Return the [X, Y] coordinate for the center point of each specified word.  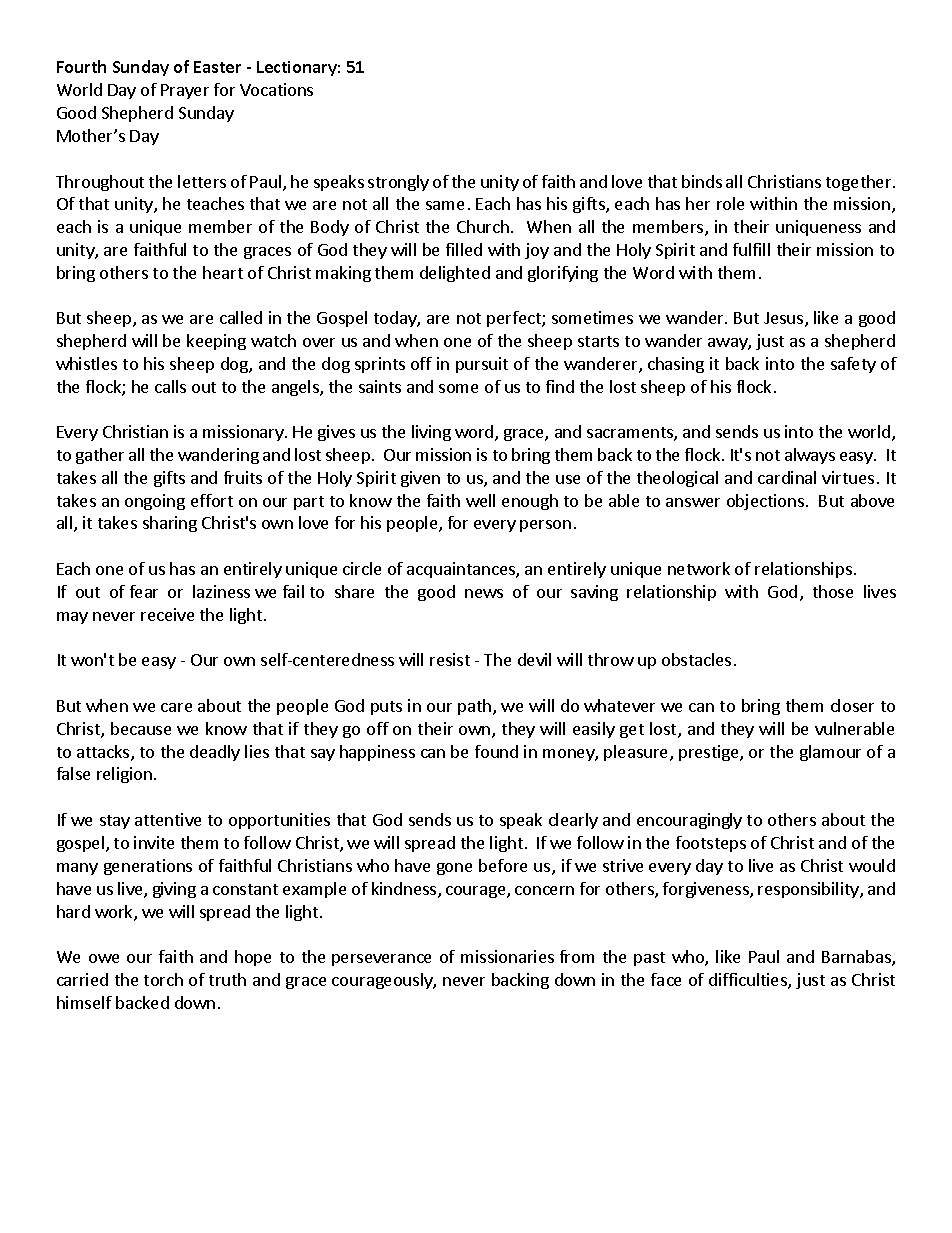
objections [765, 502]
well [480, 500]
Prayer [185, 91]
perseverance [381, 960]
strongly [398, 183]
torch [163, 979]
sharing [170, 524]
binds [702, 181]
